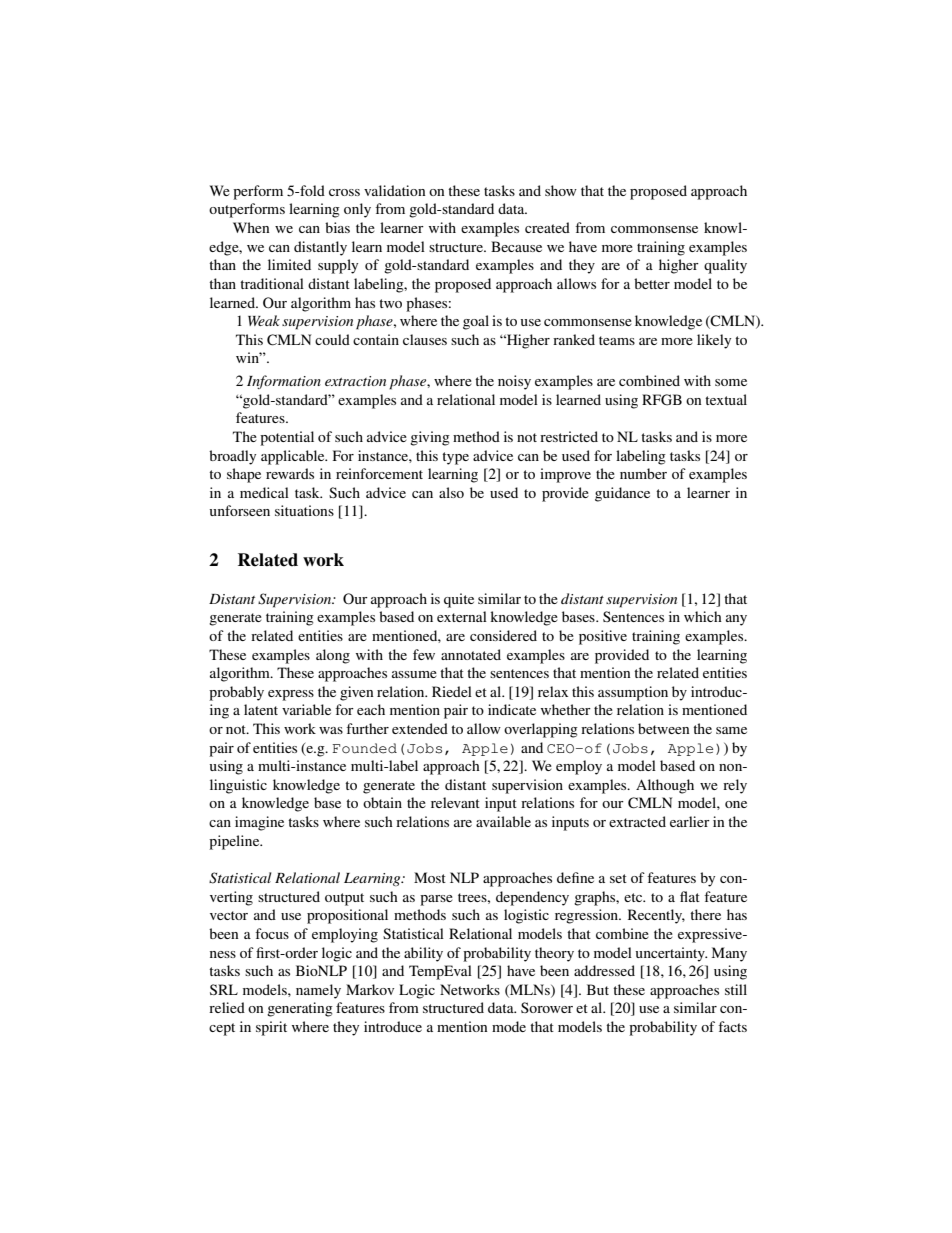 The image size is (952, 1233). What do you see at coordinates (251, 227) in the document?
I see `When` at bounding box center [251, 227].
